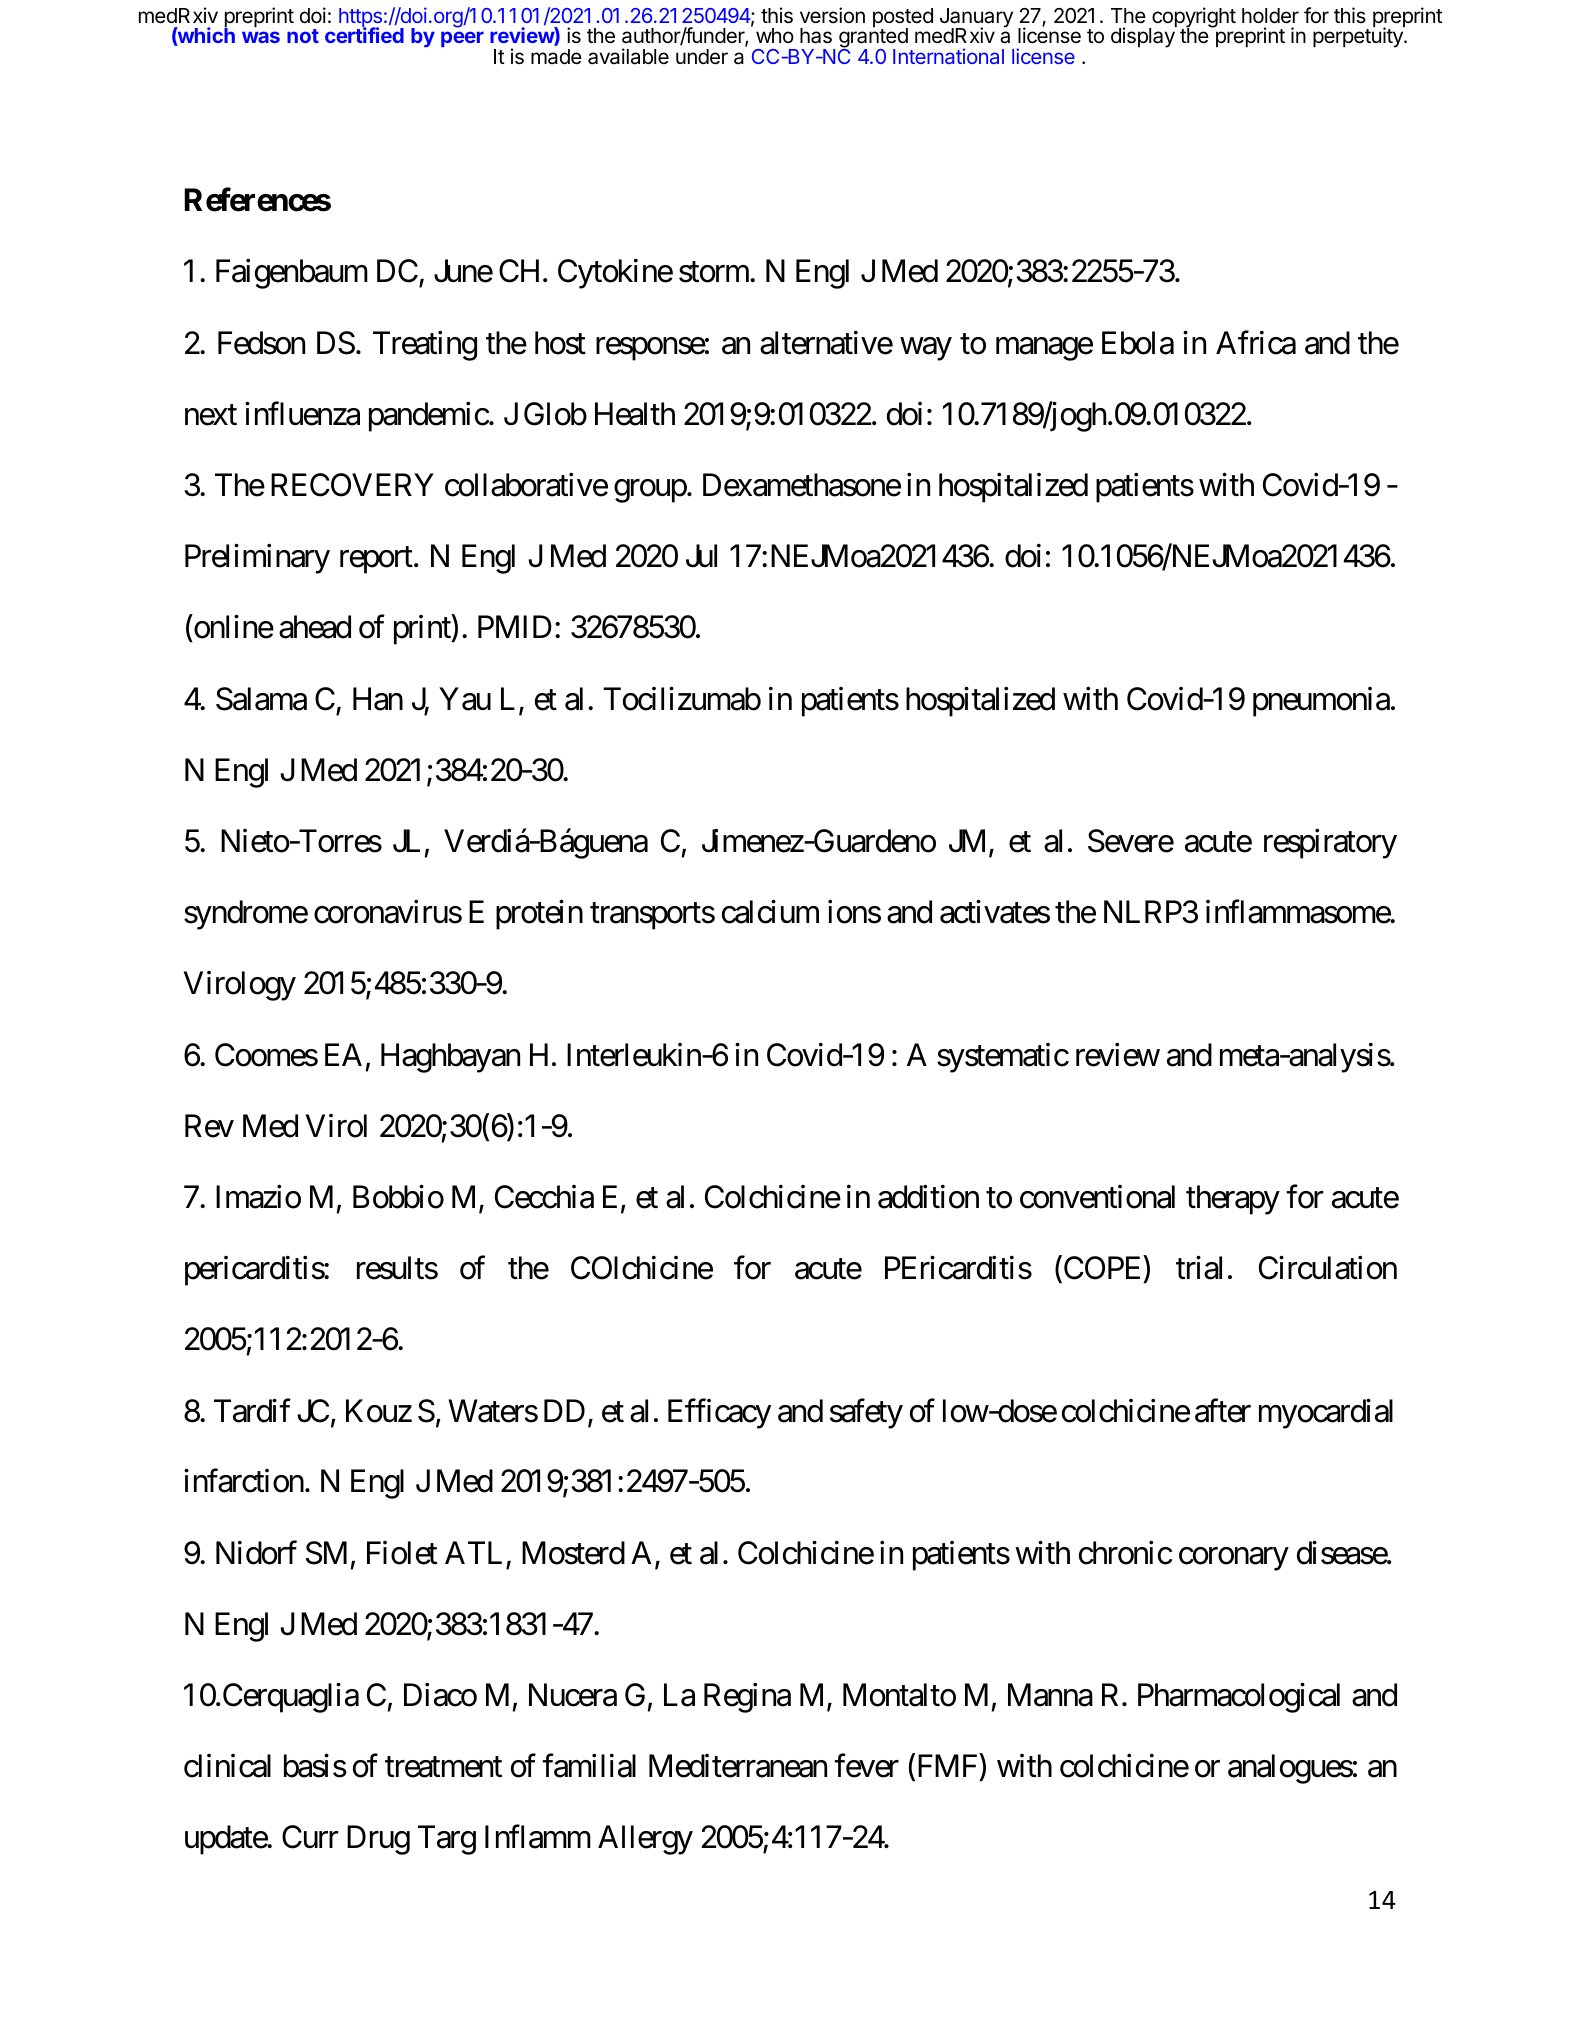  I want to click on after, so click(1223, 1410).
